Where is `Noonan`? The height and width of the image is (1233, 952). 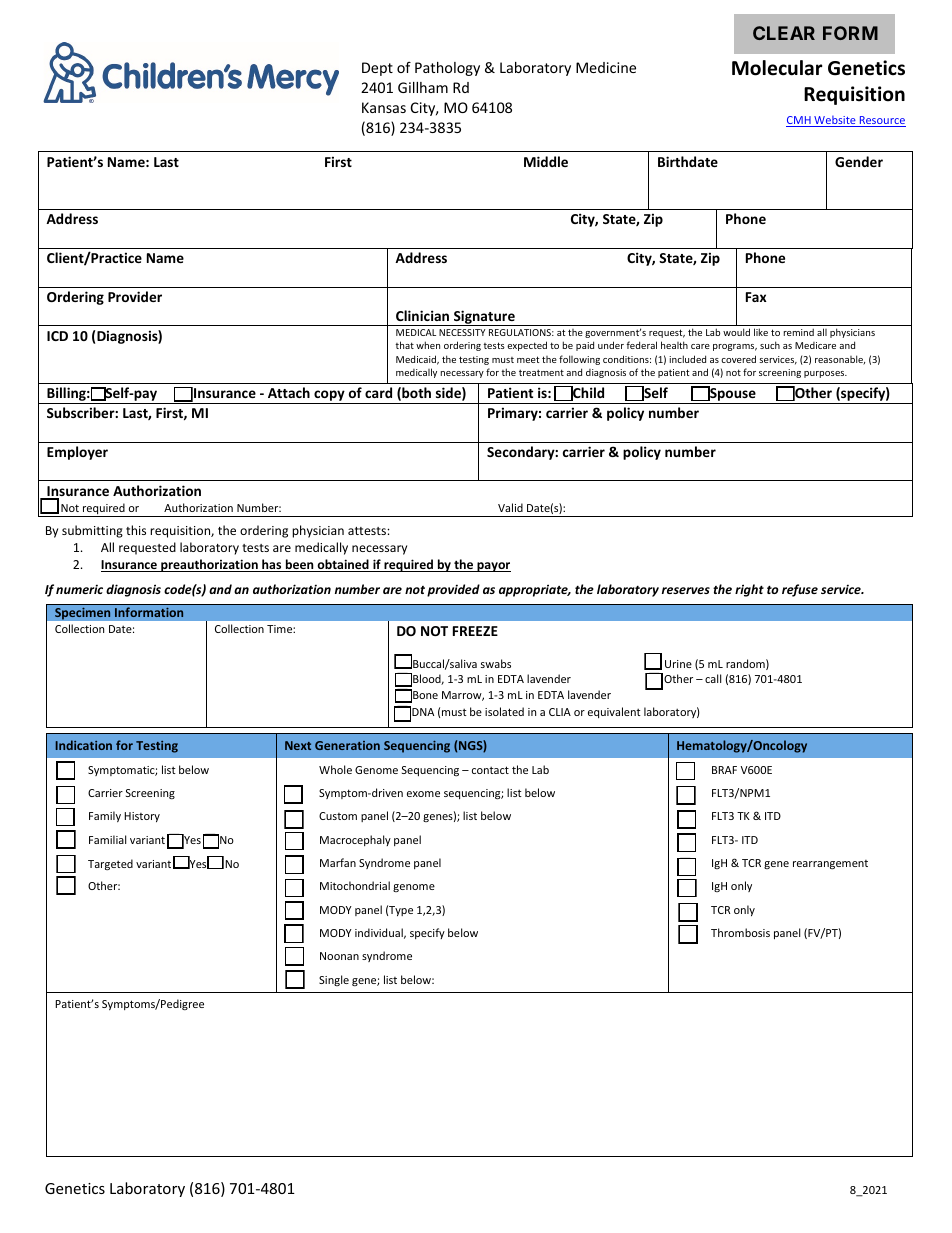 Noonan is located at coordinates (339, 956).
